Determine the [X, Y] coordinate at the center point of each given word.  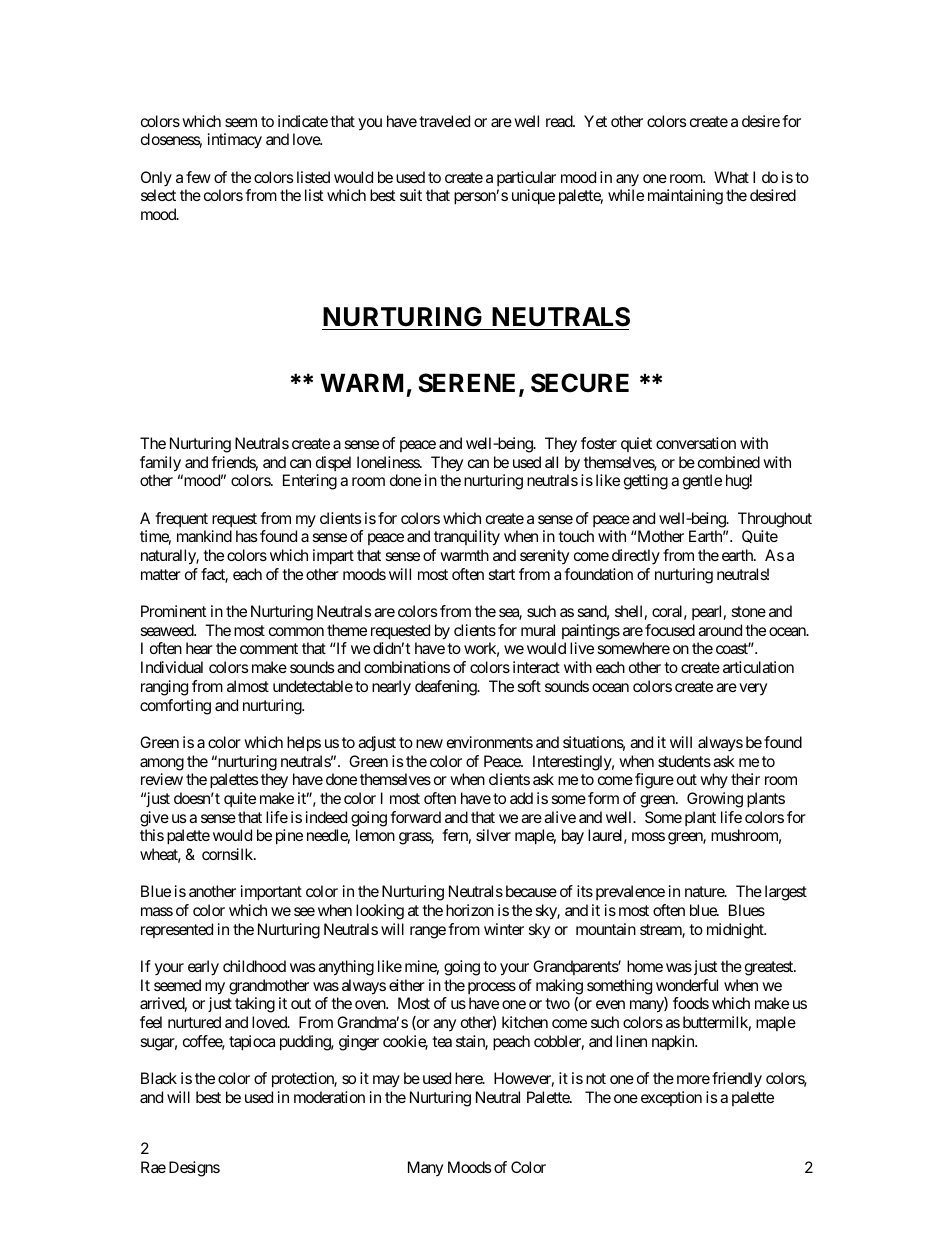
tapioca [252, 1043]
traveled [444, 121]
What [731, 177]
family [160, 464]
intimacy [235, 141]
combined [729, 462]
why [714, 781]
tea [442, 1041]
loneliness [389, 462]
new [429, 743]
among [162, 764]
